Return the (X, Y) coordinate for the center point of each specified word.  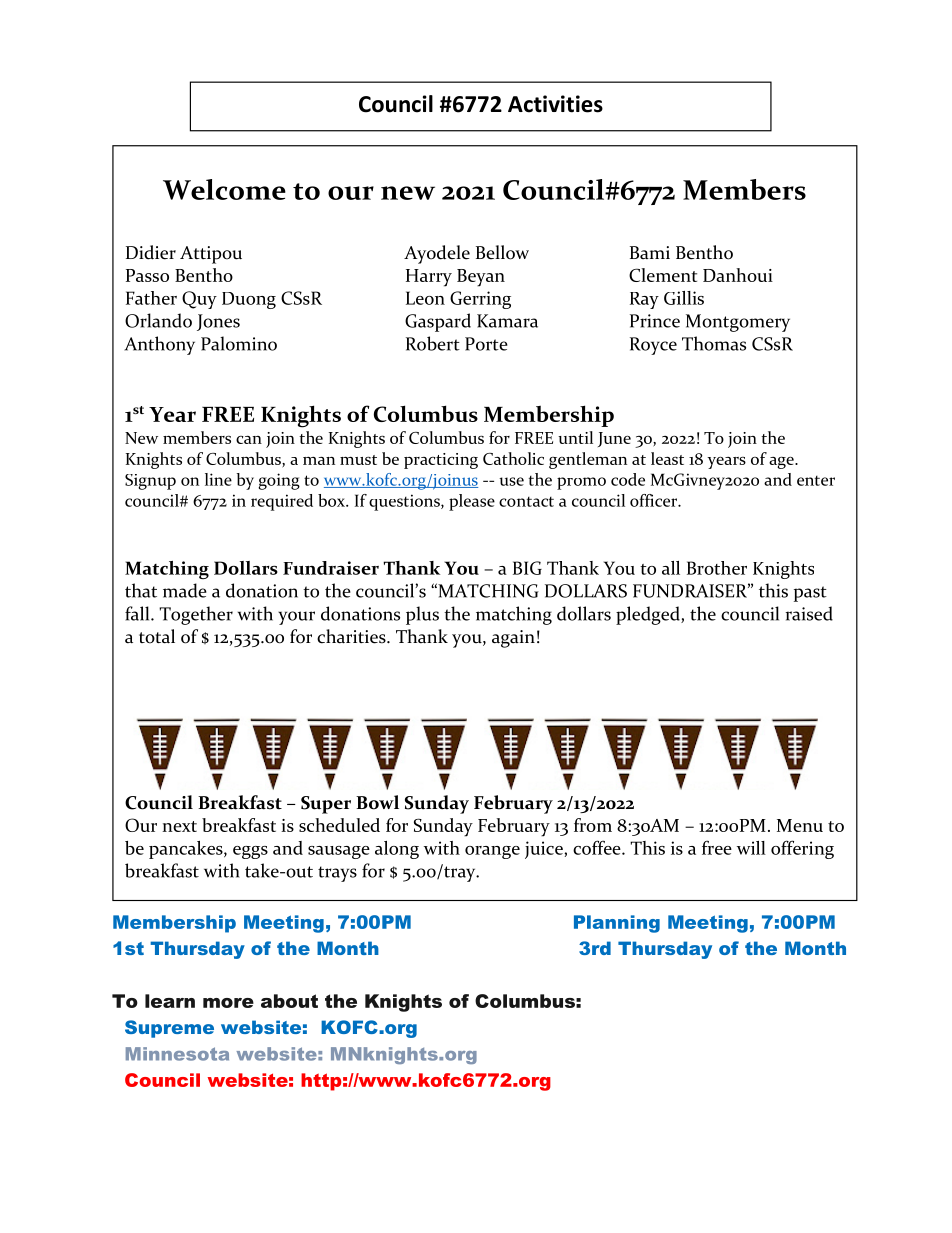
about (289, 1001)
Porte (486, 344)
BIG (527, 568)
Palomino (239, 343)
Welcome (224, 189)
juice (544, 850)
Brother (717, 568)
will (751, 848)
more (228, 1003)
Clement (663, 275)
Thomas (714, 343)
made (185, 590)
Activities (555, 104)
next (179, 826)
